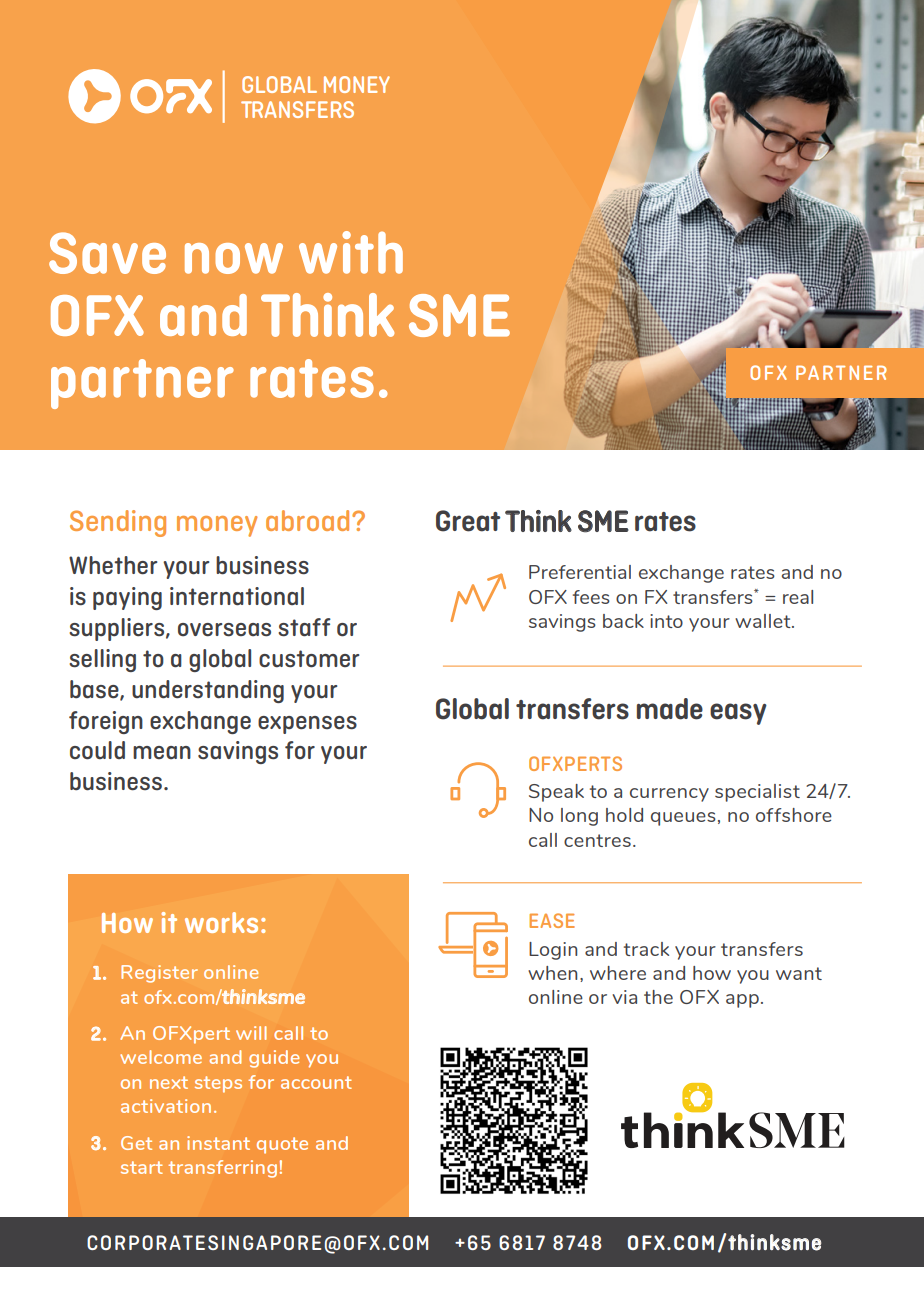 This image has width=924, height=1311. Describe the element at coordinates (221, 922) in the image. I see `works` at that location.
